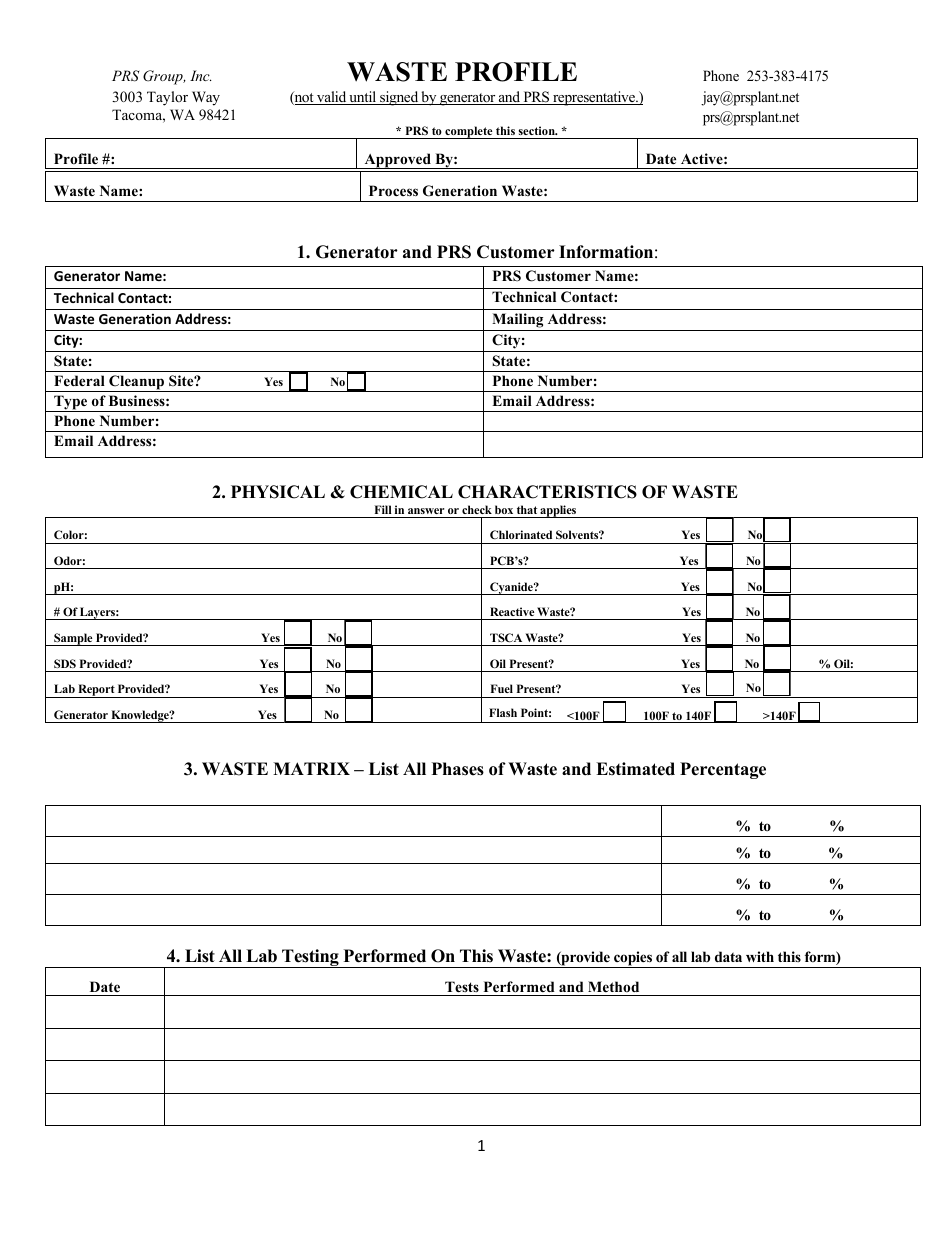  I want to click on Taylor, so click(167, 98).
